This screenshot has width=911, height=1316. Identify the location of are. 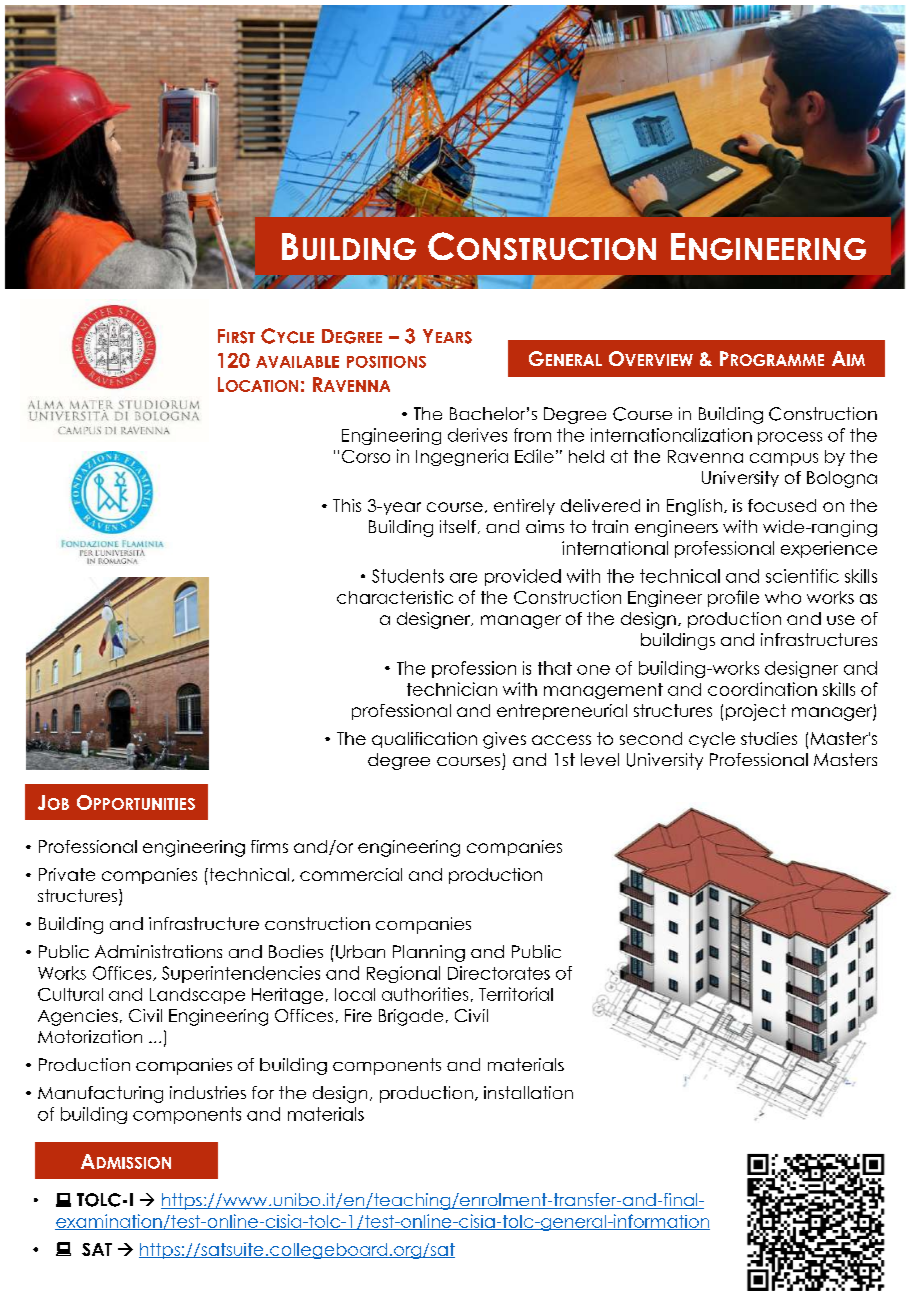
(463, 578).
